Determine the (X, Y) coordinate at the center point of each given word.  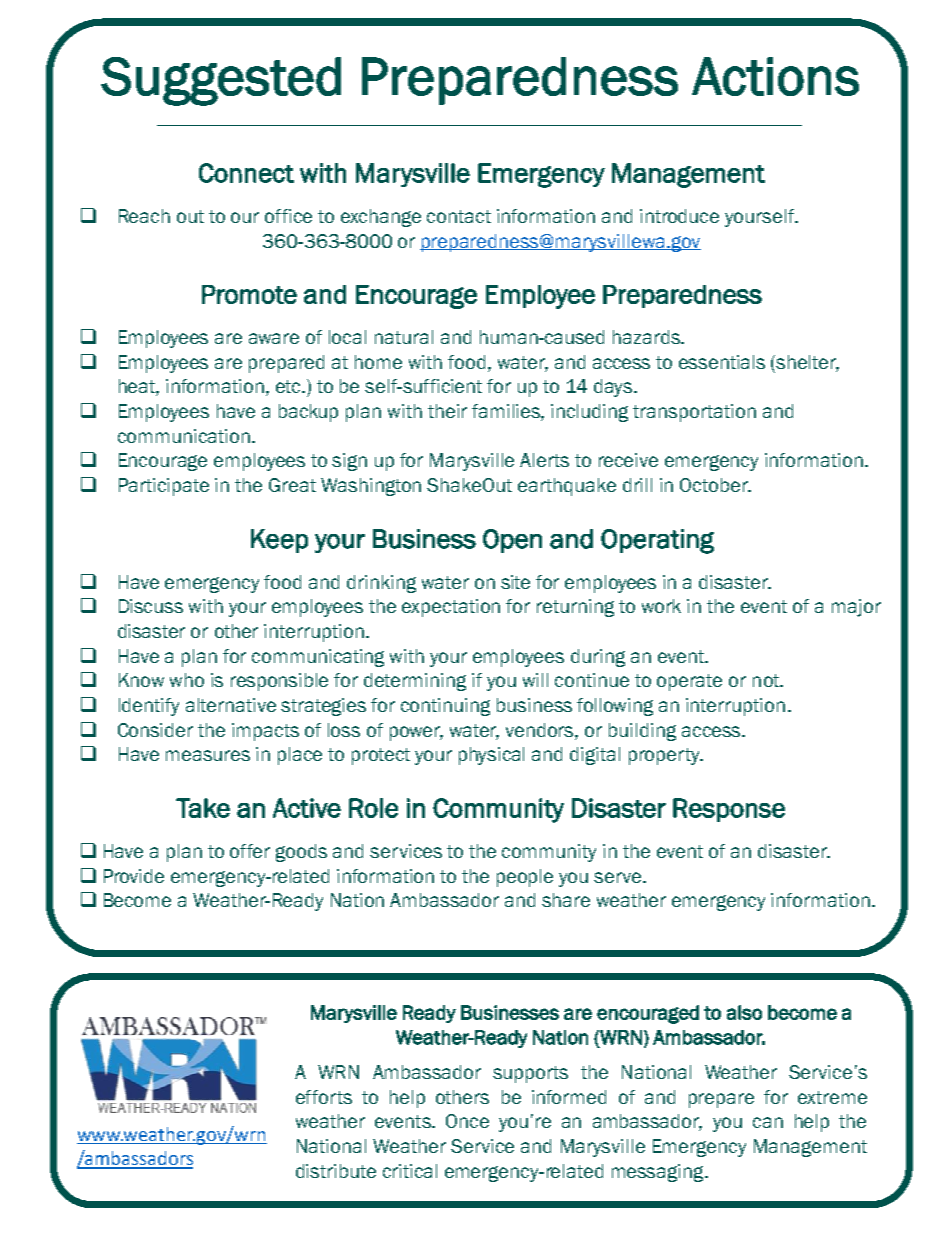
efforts (324, 1097)
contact (459, 216)
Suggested (221, 81)
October (715, 485)
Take (203, 808)
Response (729, 810)
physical (491, 756)
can (768, 1122)
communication (184, 436)
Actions (775, 76)
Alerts (544, 460)
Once (467, 1121)
